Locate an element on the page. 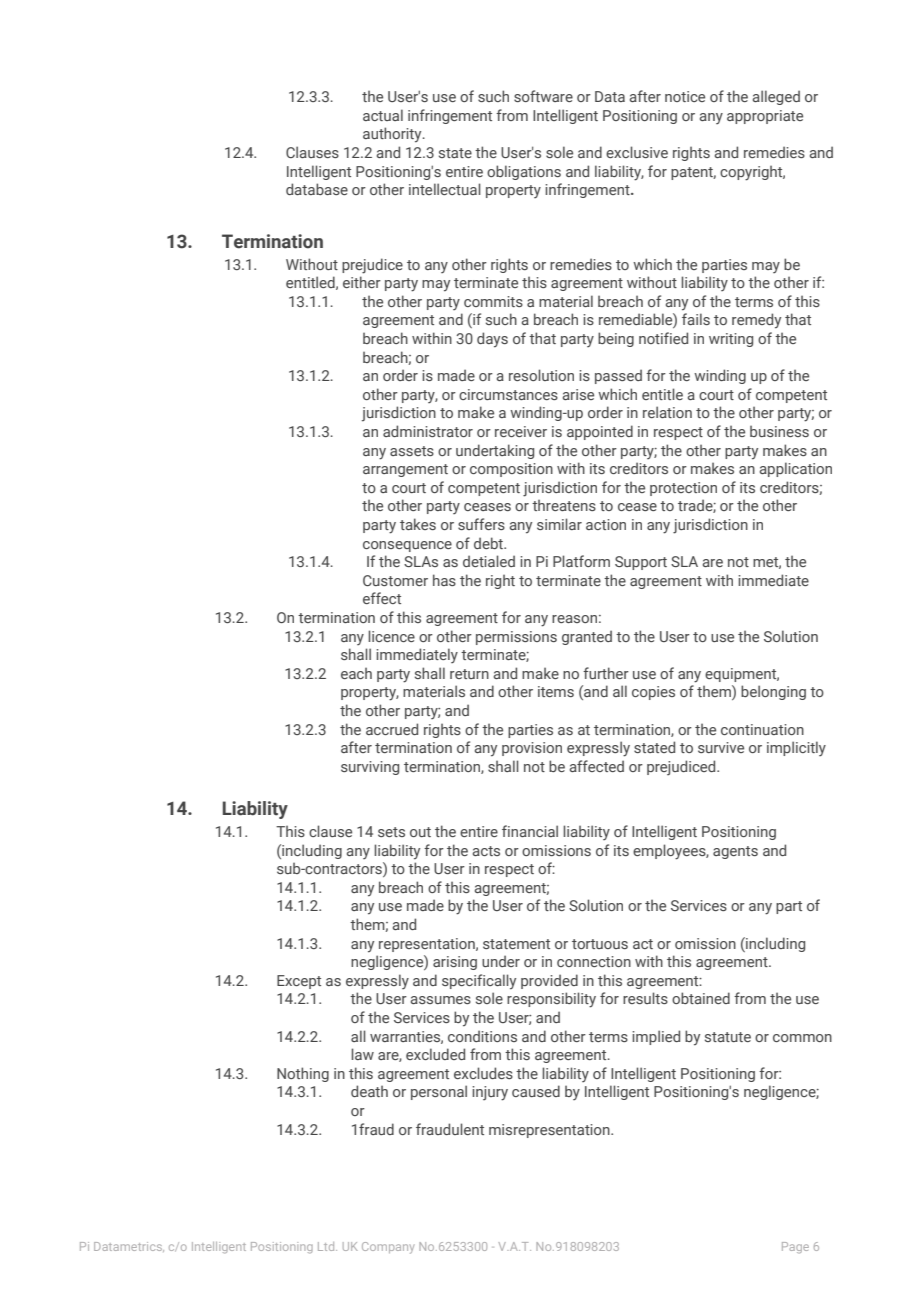 This page has height=1307, width=924. appropriate is located at coordinates (765, 117).
